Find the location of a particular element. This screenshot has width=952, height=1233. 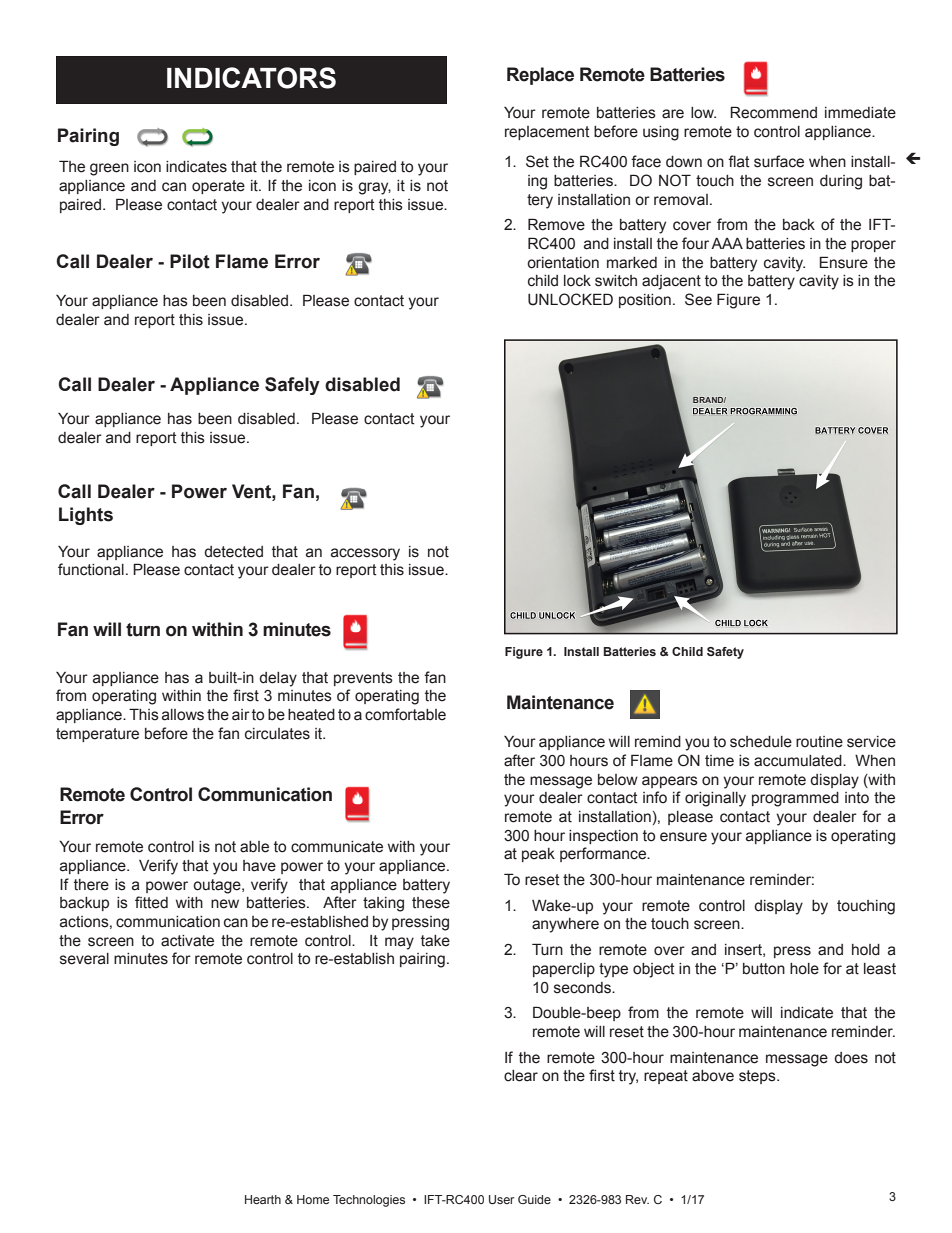

Hearth is located at coordinates (263, 1199).
